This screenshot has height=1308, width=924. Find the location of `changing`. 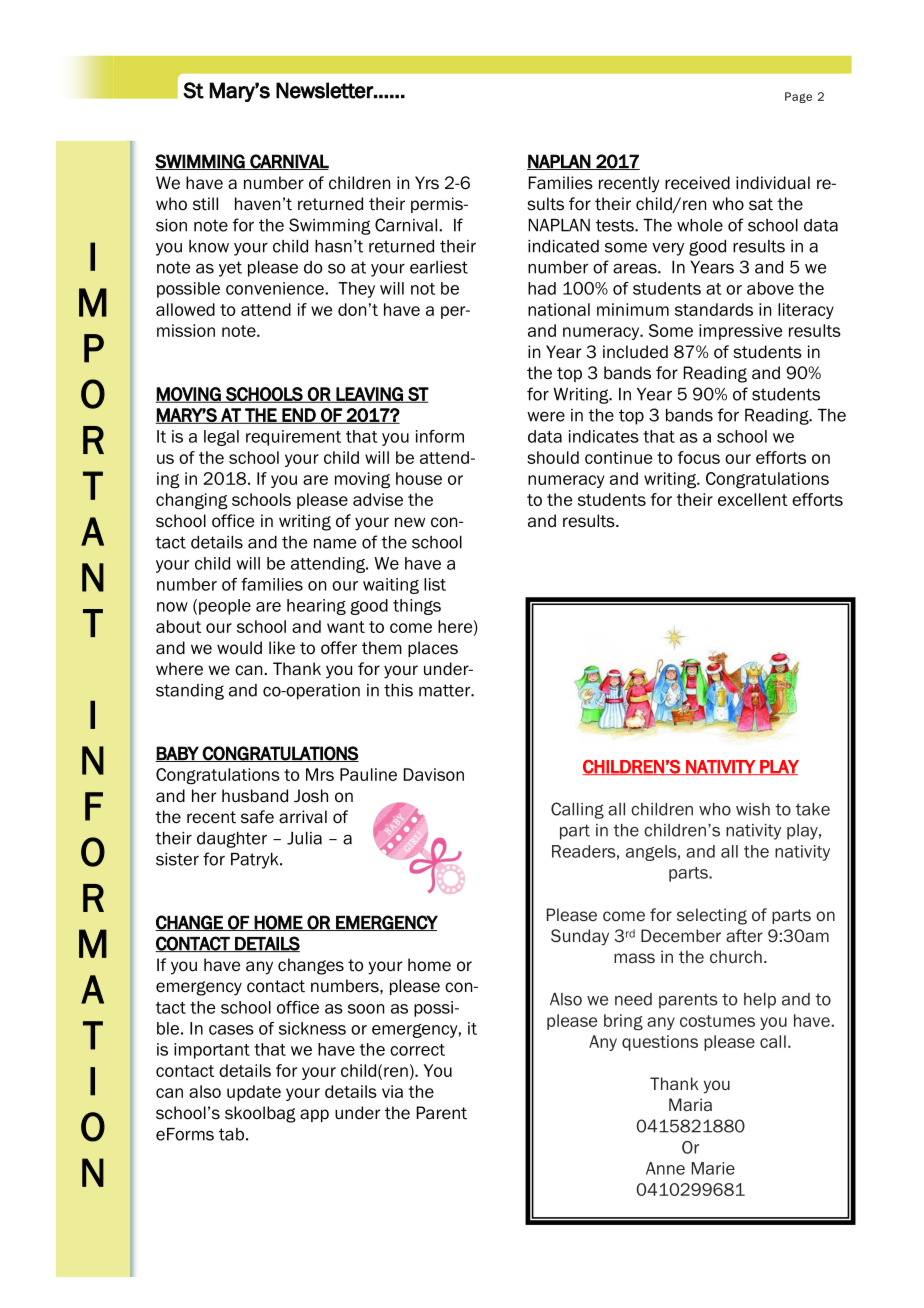

changing is located at coordinates (192, 501).
